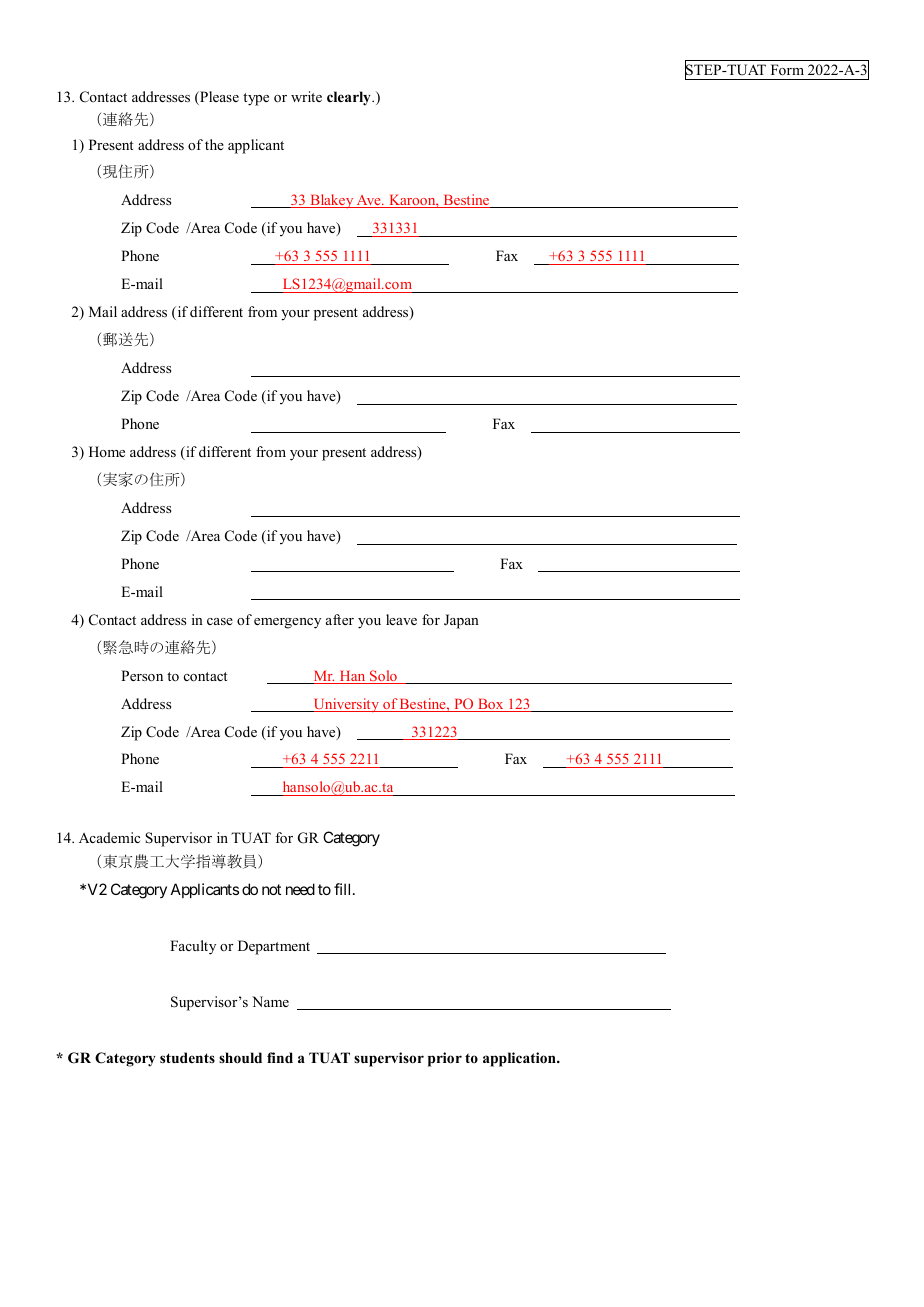  Describe the element at coordinates (220, 621) in the screenshot. I see `case` at that location.
